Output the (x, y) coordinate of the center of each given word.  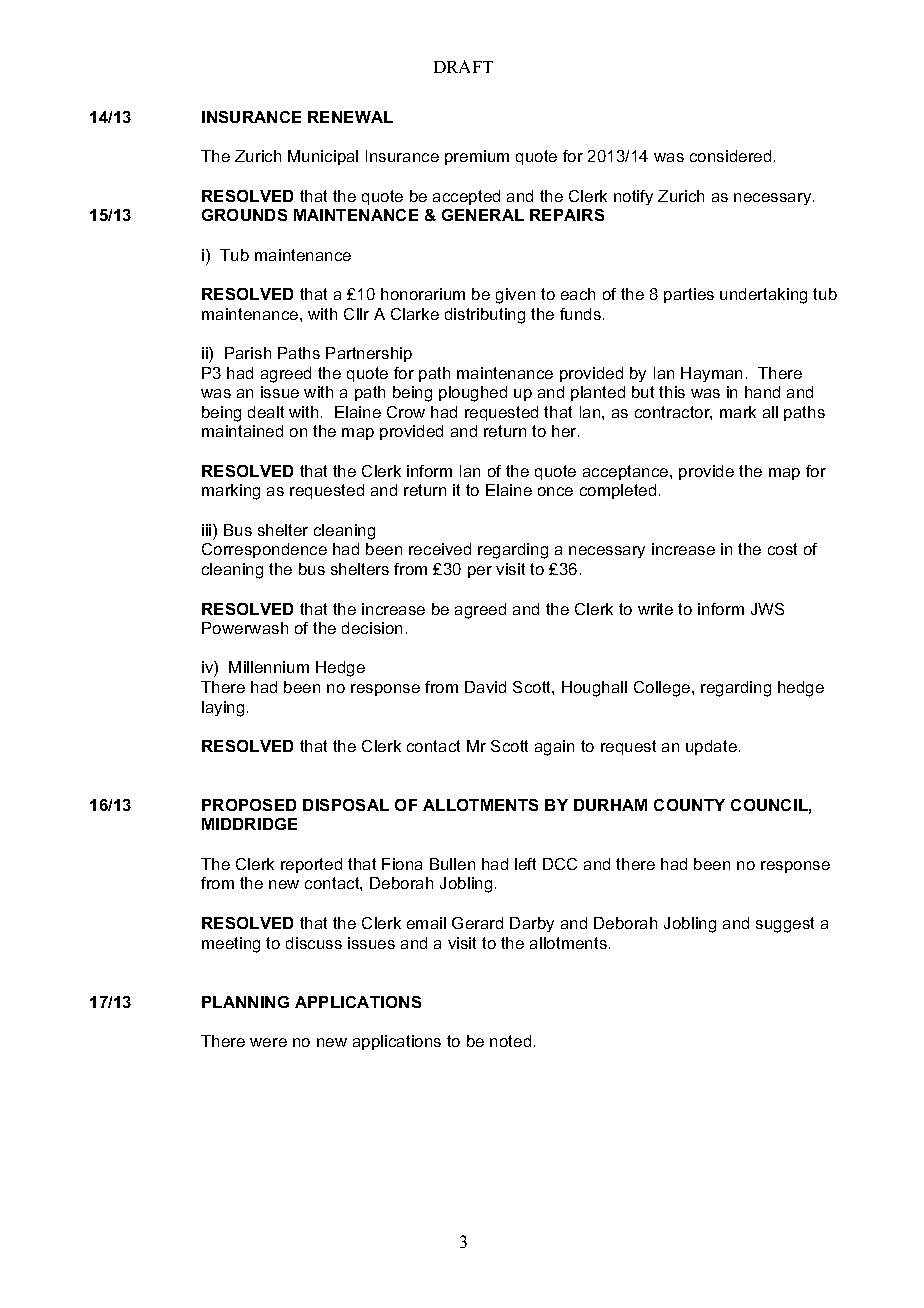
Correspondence (264, 550)
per (480, 572)
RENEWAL (350, 117)
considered (730, 156)
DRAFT (463, 66)
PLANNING (245, 1002)
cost (782, 549)
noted (510, 1041)
